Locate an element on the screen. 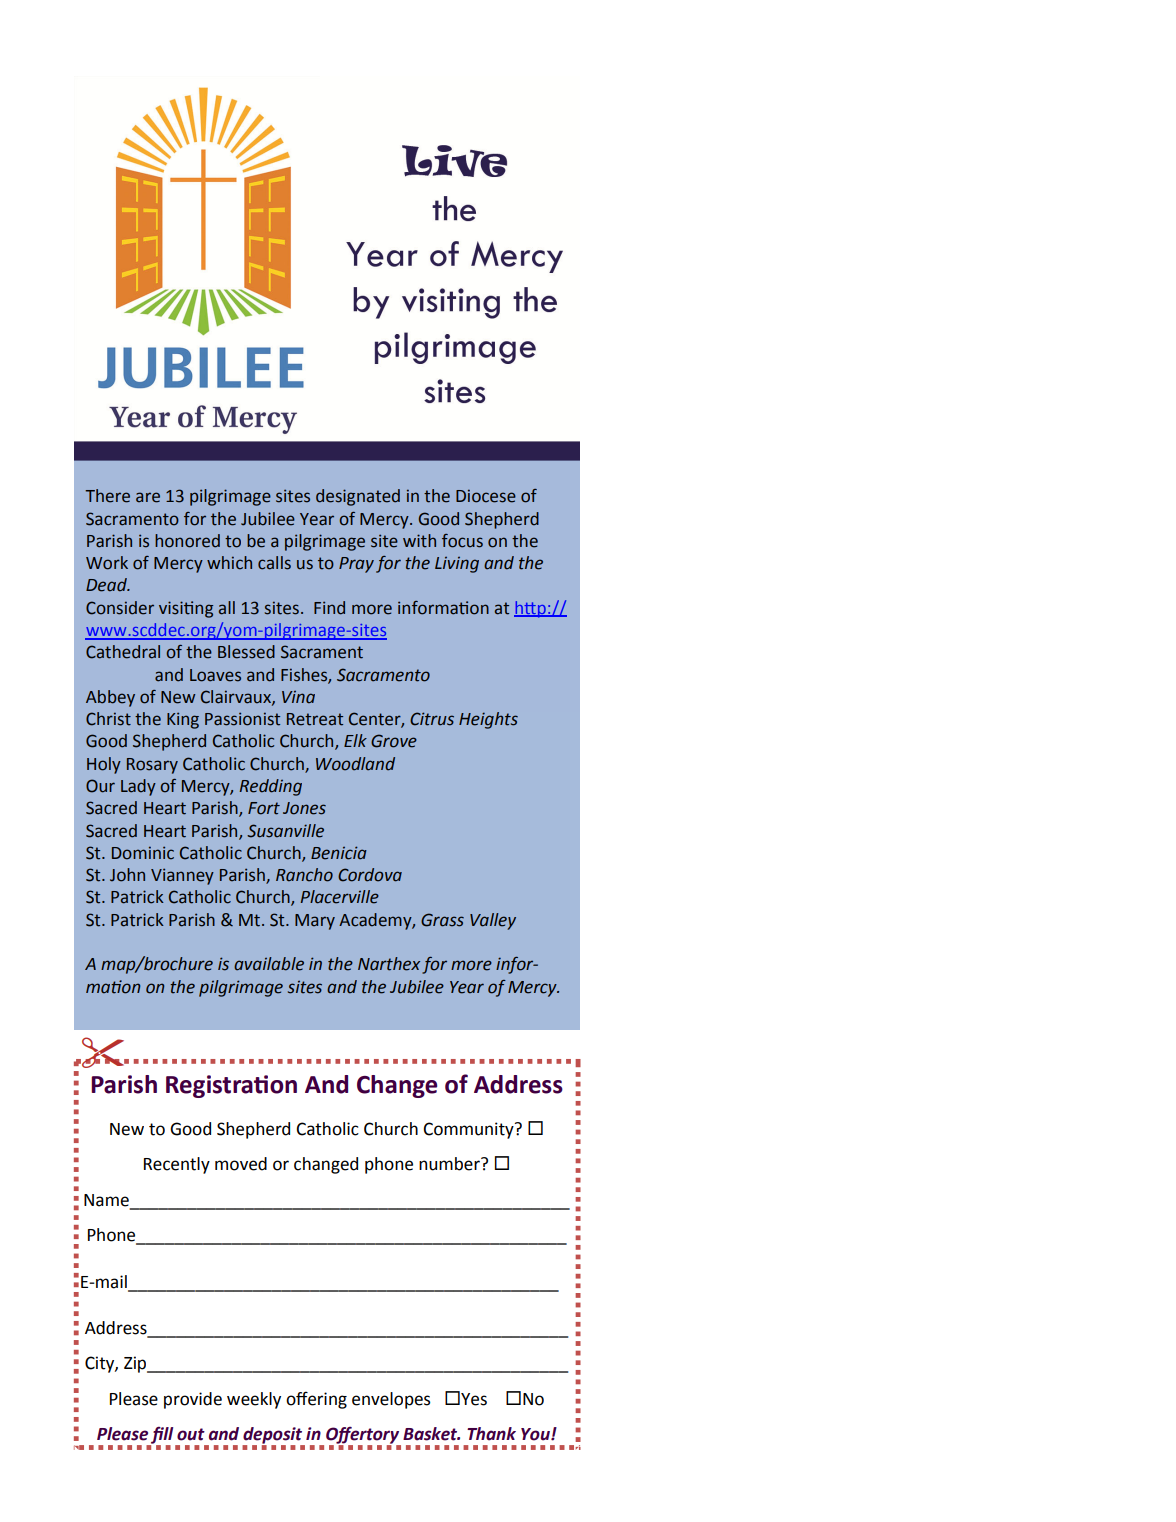 The width and height of the screenshot is (1176, 1522). Valley is located at coordinates (493, 921).
